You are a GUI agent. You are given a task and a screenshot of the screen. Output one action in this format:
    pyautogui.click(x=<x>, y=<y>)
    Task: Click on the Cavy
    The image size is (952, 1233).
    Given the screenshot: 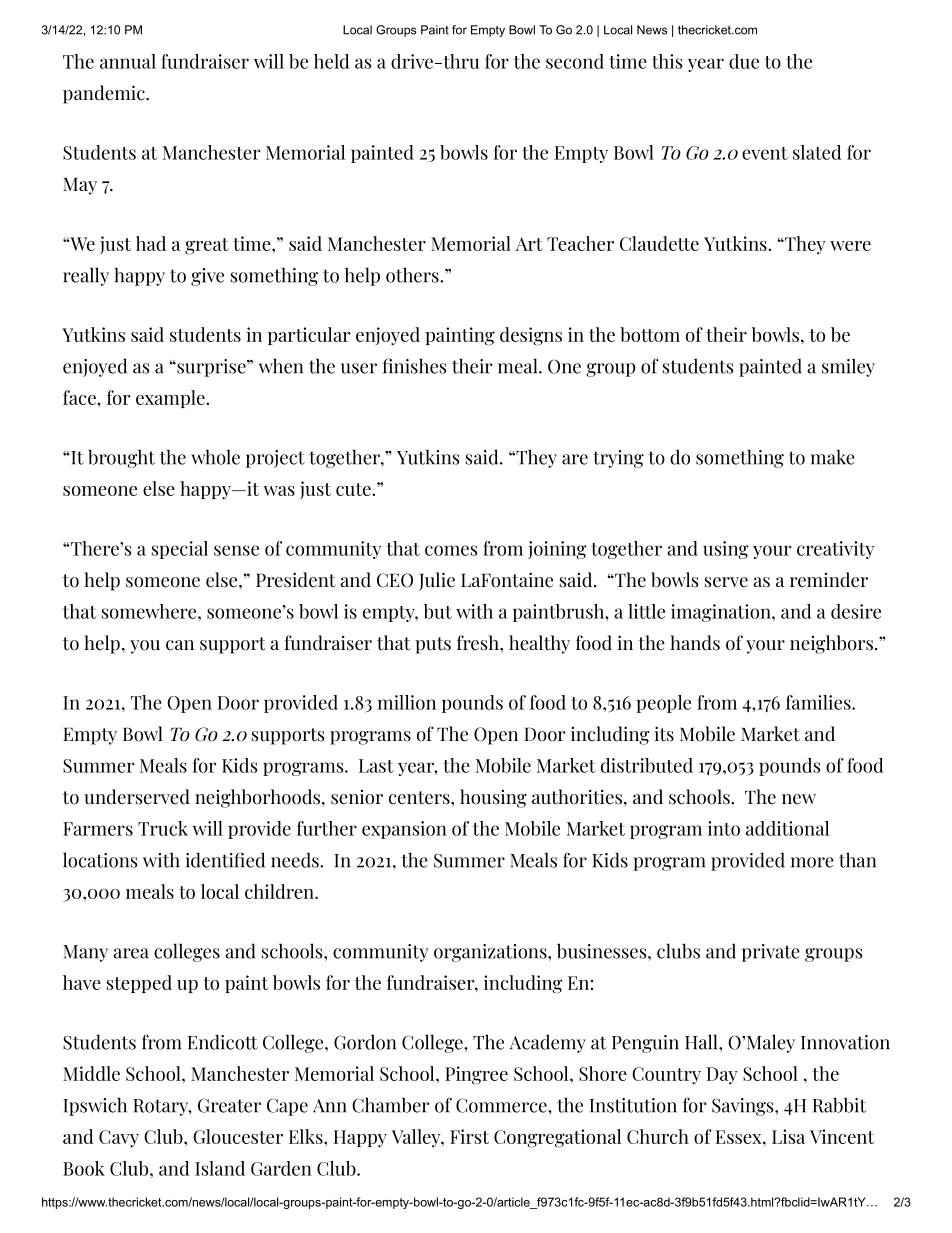 What is the action you would take?
    pyautogui.click(x=119, y=1139)
